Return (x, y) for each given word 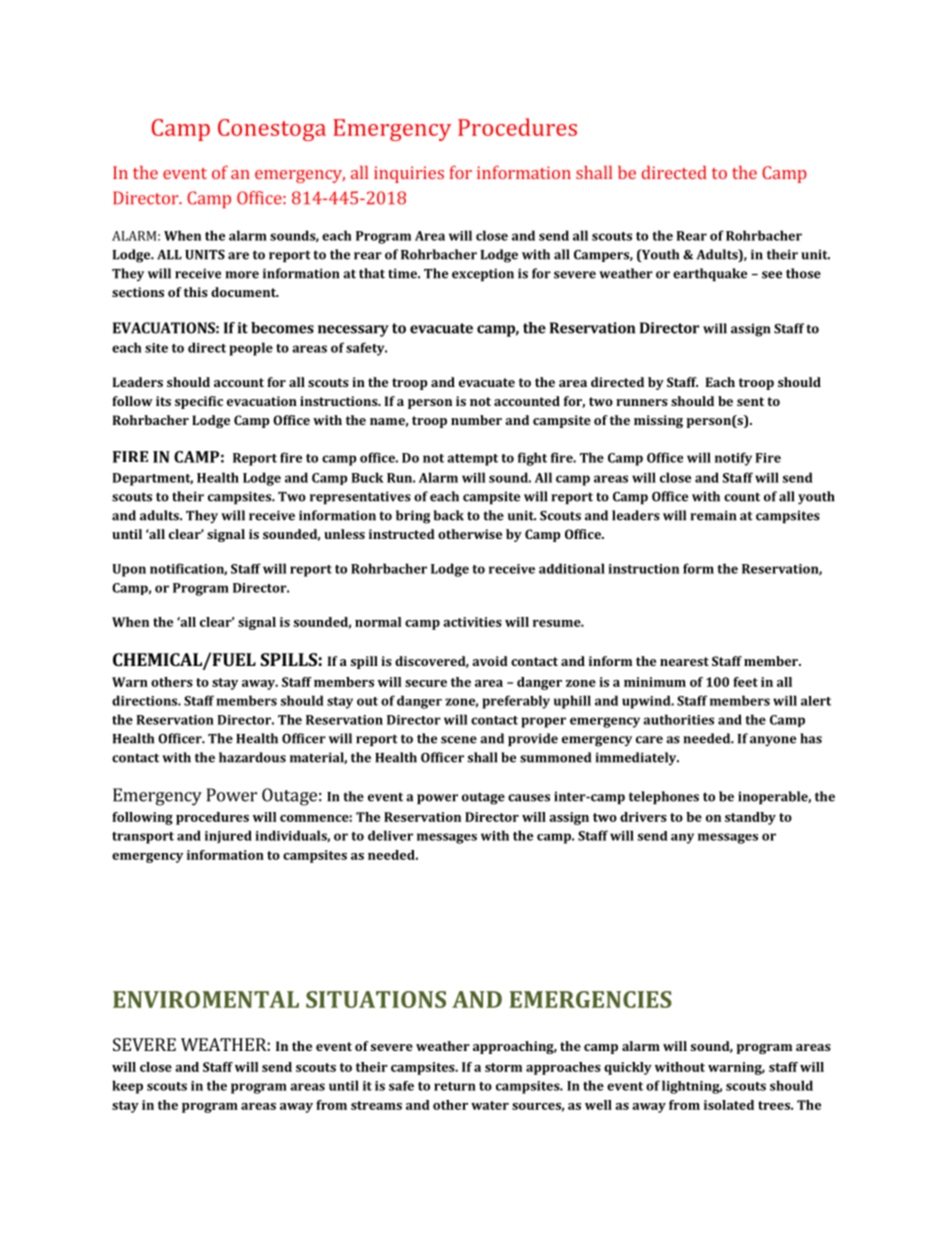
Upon (129, 570)
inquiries (409, 174)
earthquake (710, 274)
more (242, 275)
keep (127, 1087)
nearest (684, 661)
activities (472, 622)
